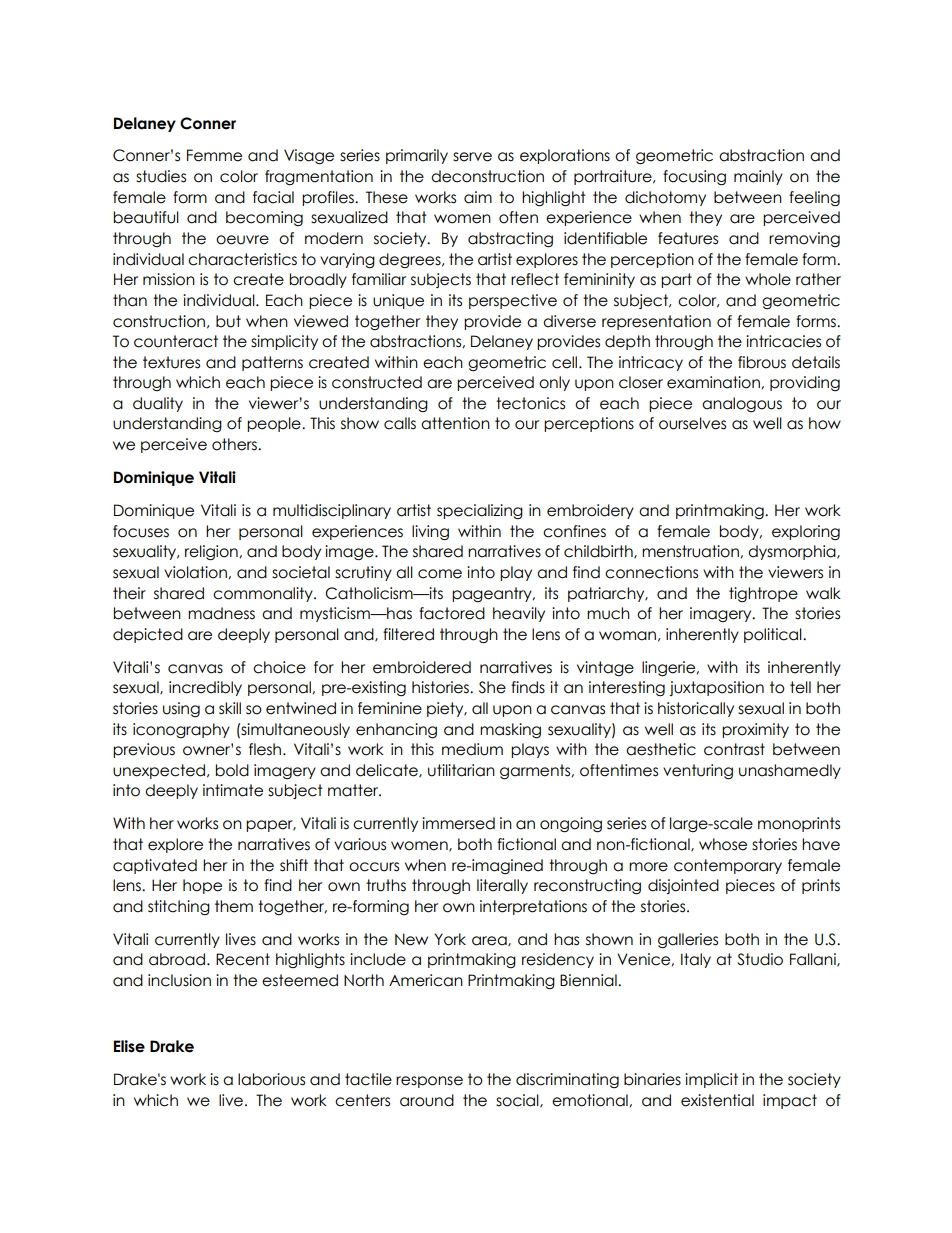 Image resolution: width=952 pixels, height=1233 pixels. Describe the element at coordinates (455, 423) in the page. I see `attention` at that location.
